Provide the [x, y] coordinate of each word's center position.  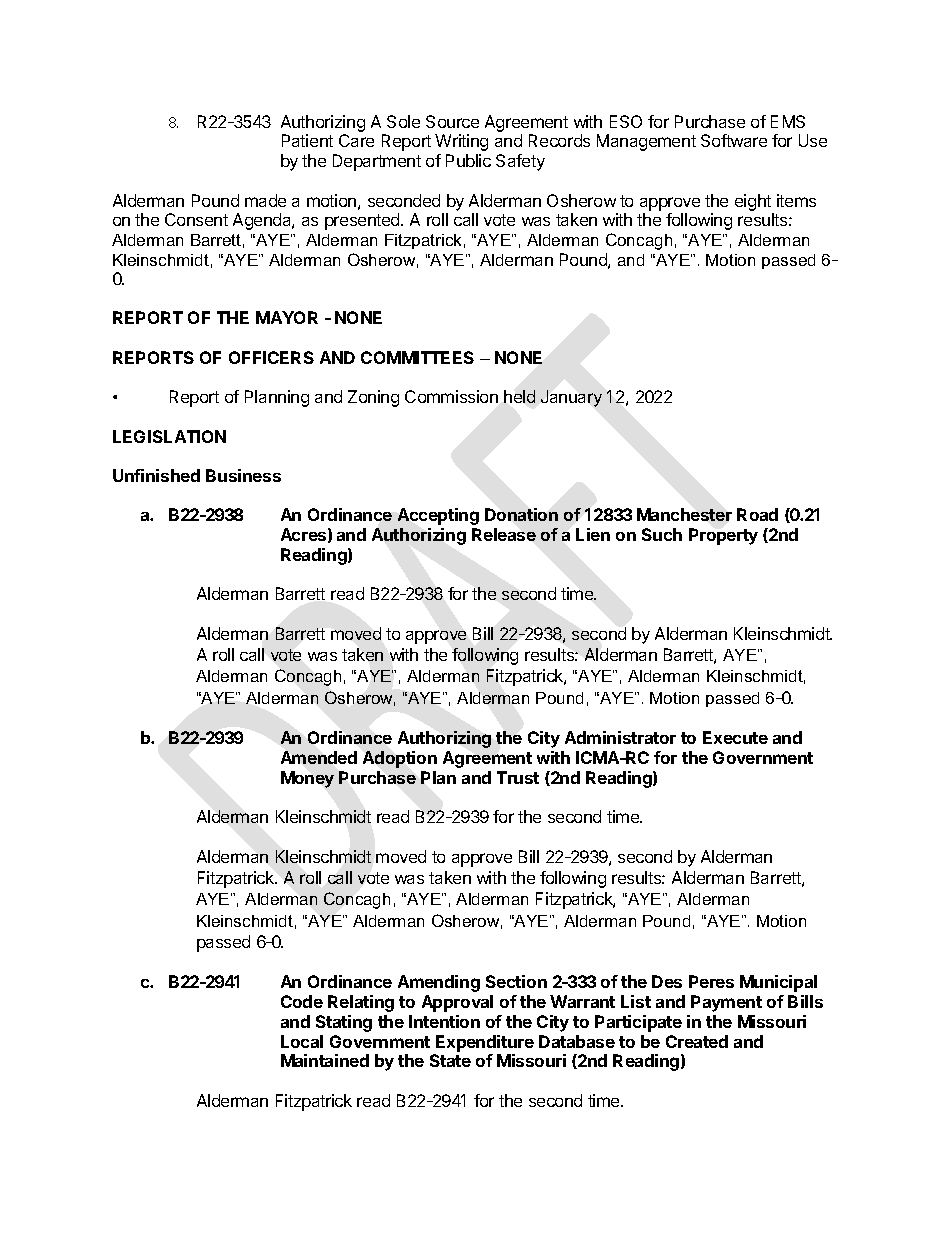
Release [504, 534]
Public [468, 160]
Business [243, 475]
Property [723, 536]
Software [734, 140]
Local [302, 1041]
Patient [307, 140]
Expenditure [485, 1043]
